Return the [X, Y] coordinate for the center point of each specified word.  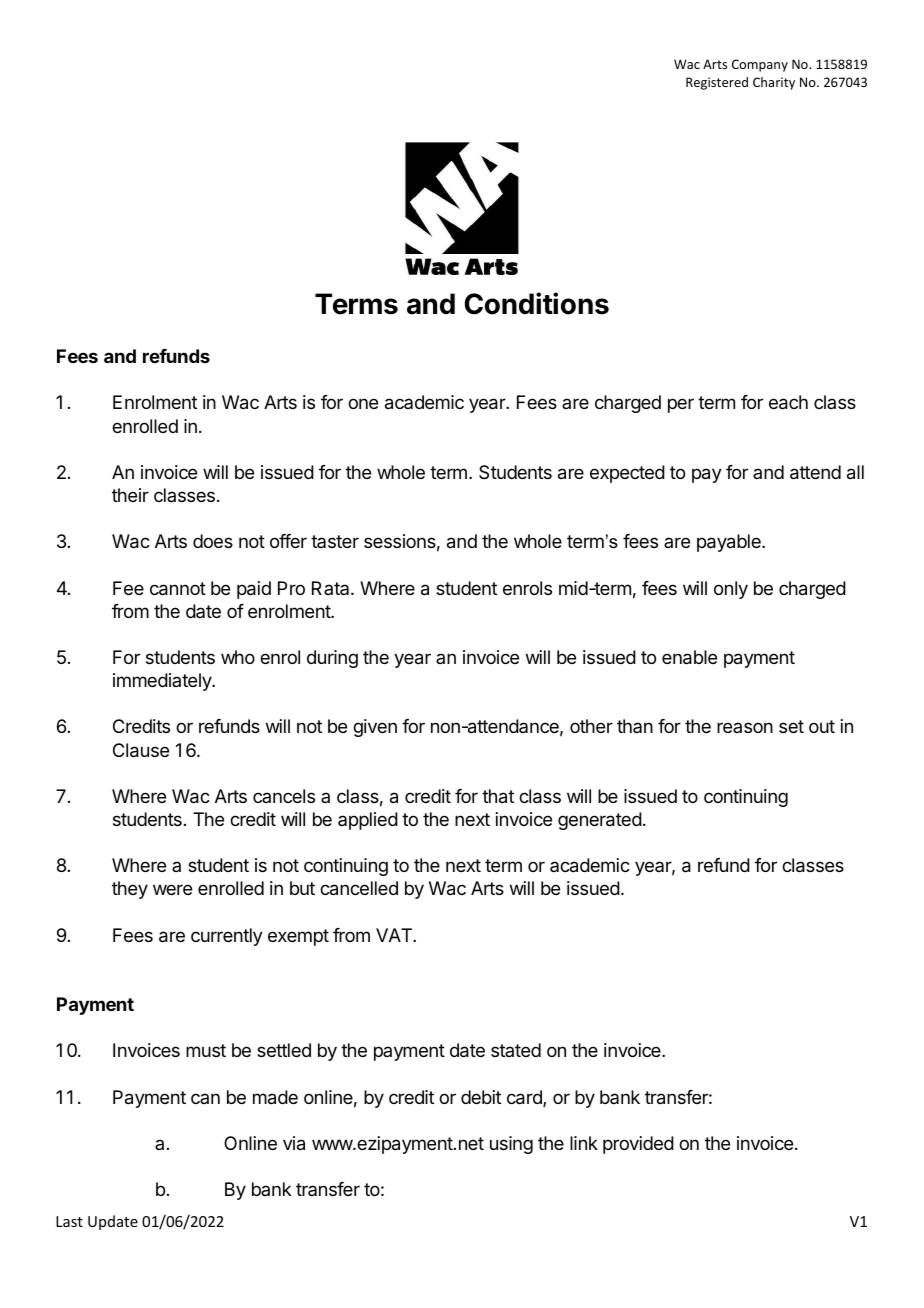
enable [689, 657]
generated [600, 821]
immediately [163, 682]
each [788, 402]
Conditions [536, 303]
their [130, 495]
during [332, 659]
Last [69, 1221]
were [172, 889]
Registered [717, 83]
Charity [774, 83]
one [363, 403]
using [511, 1145]
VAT [395, 935]
